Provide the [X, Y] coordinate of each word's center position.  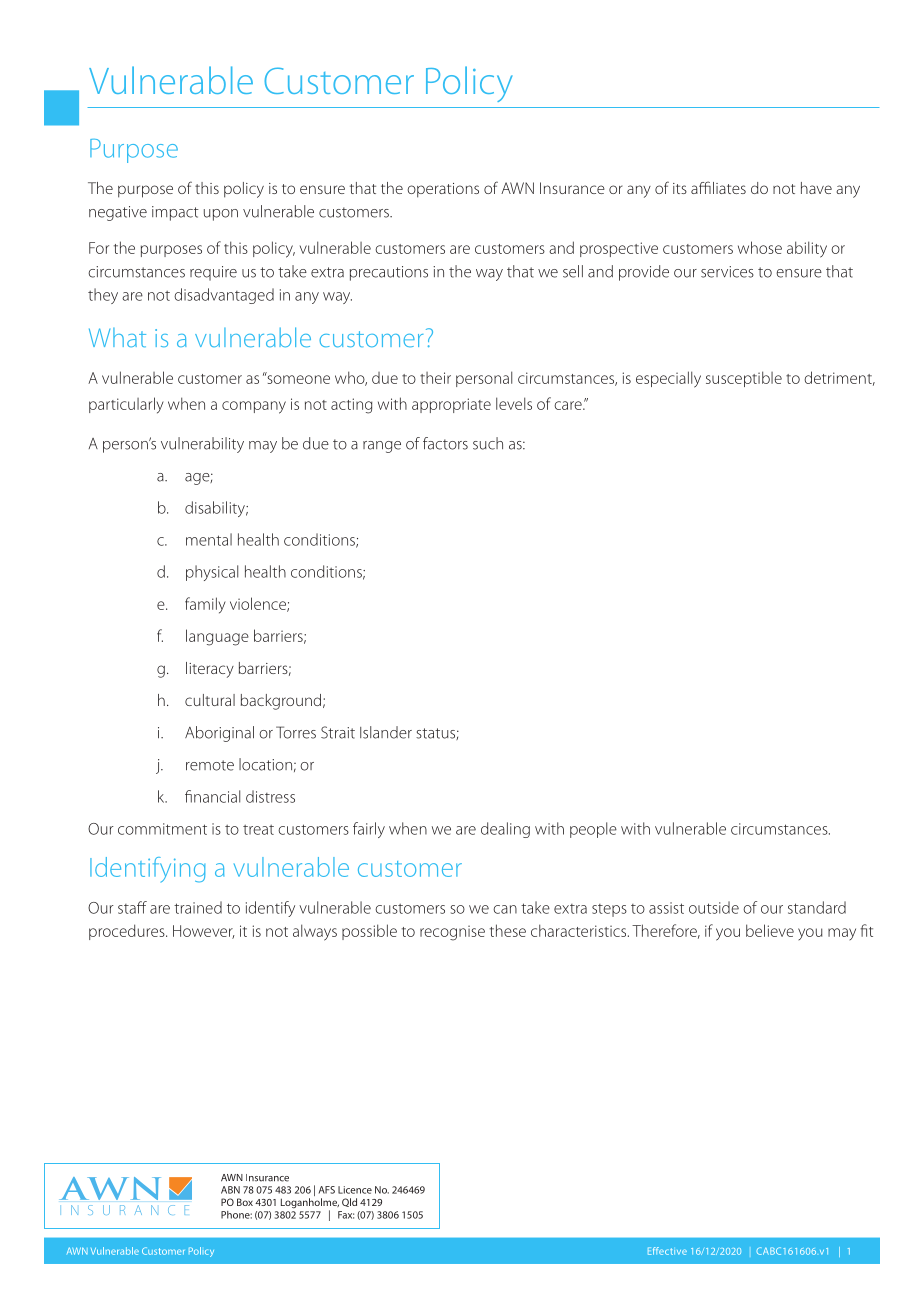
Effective [667, 1251]
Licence [355, 1190]
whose [760, 247]
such [488, 443]
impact [175, 213]
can [505, 909]
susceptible [744, 379]
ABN [230, 1190]
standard [817, 907]
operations [443, 190]
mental [209, 539]
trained [198, 907]
